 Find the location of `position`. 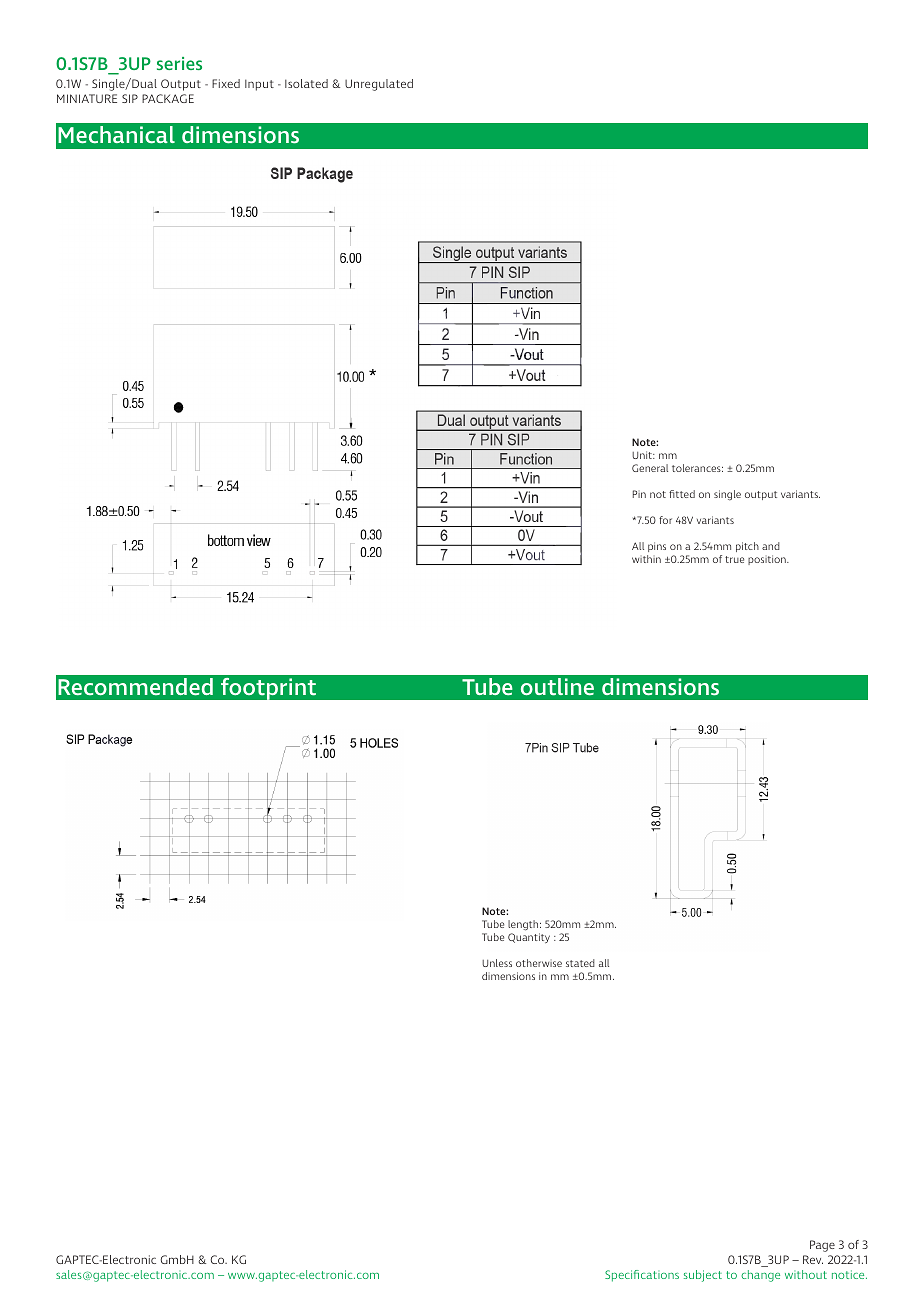

position is located at coordinates (768, 560).
